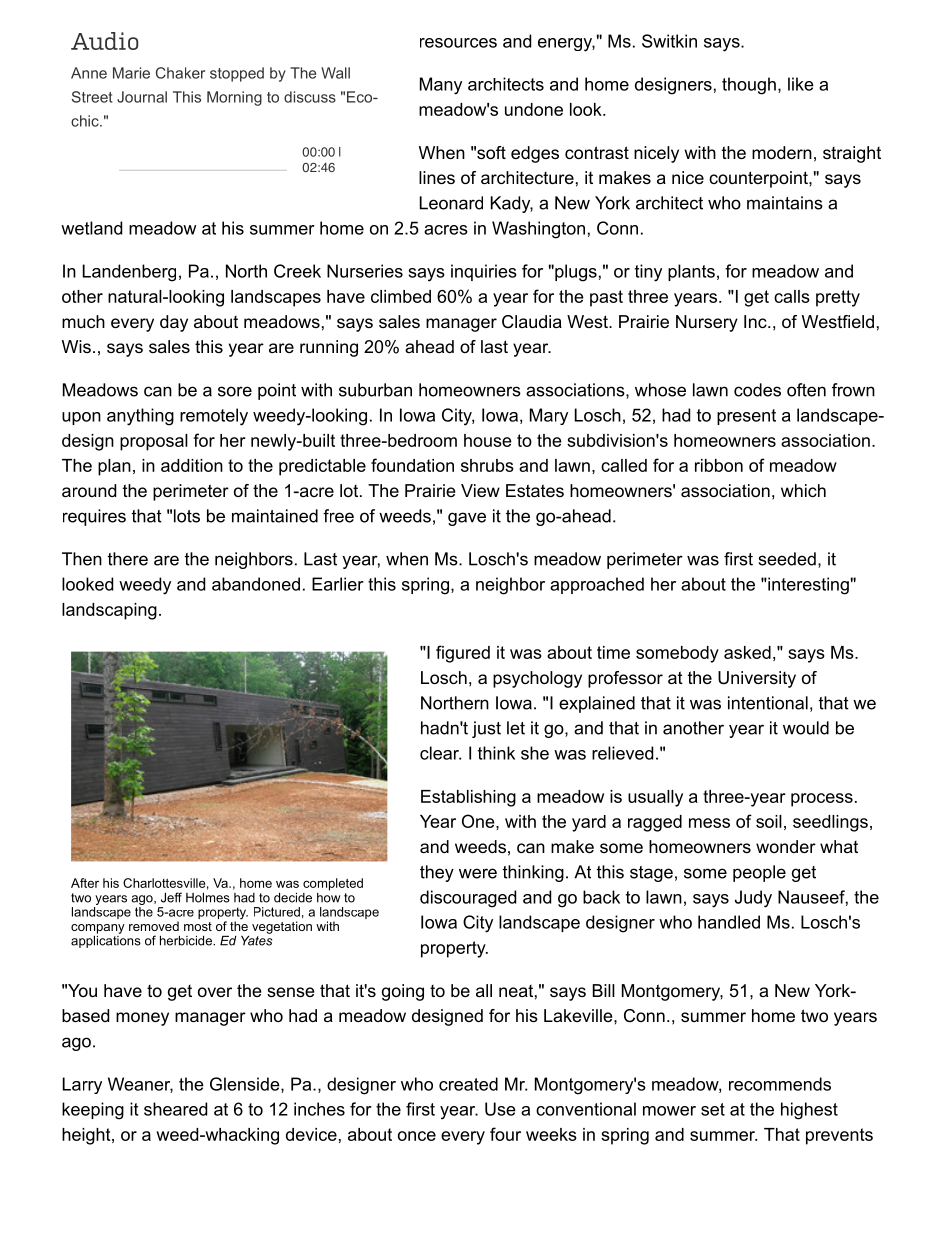 This screenshot has height=1233, width=952. What do you see at coordinates (131, 73) in the screenshot?
I see `Marie` at bounding box center [131, 73].
